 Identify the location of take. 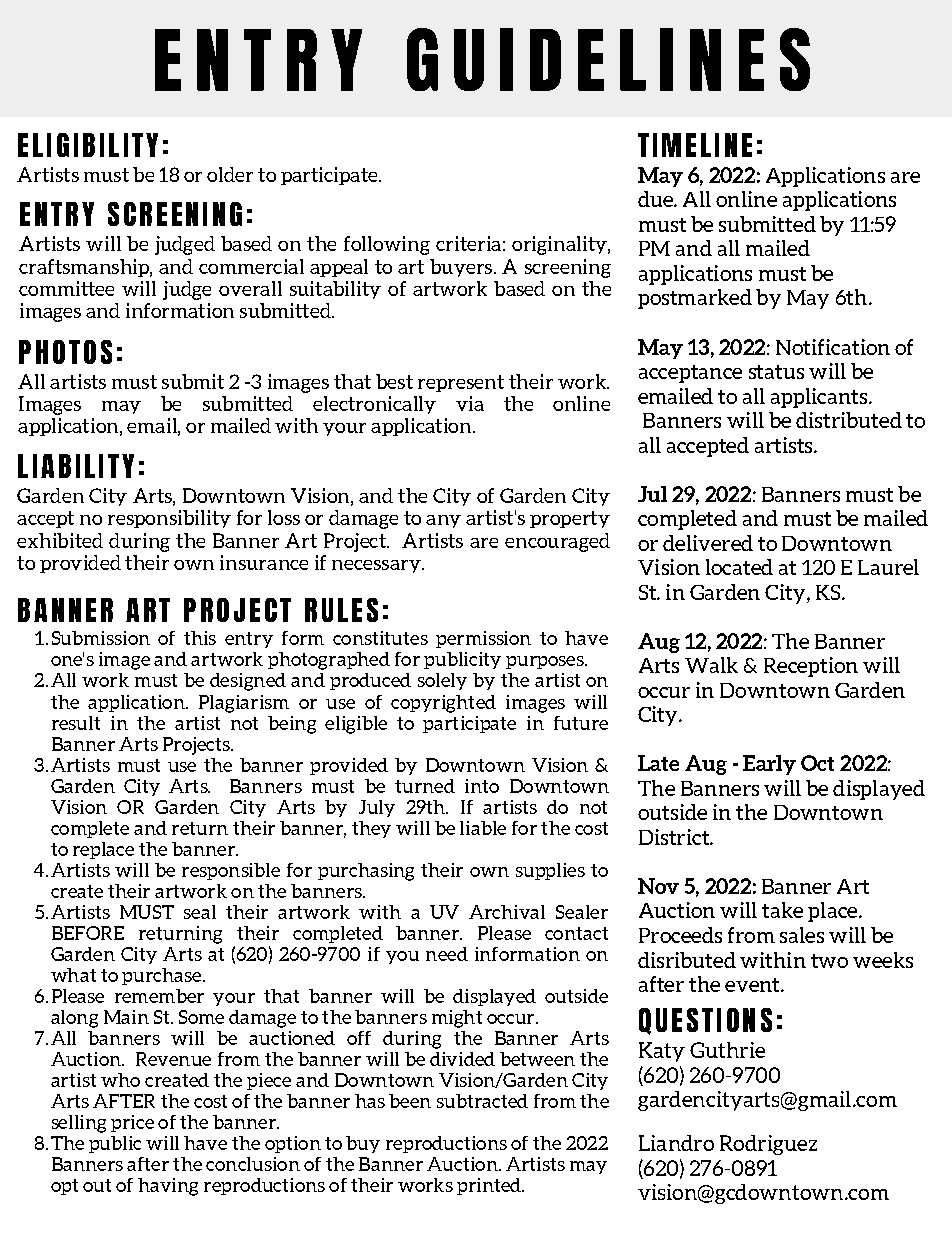
(782, 910).
